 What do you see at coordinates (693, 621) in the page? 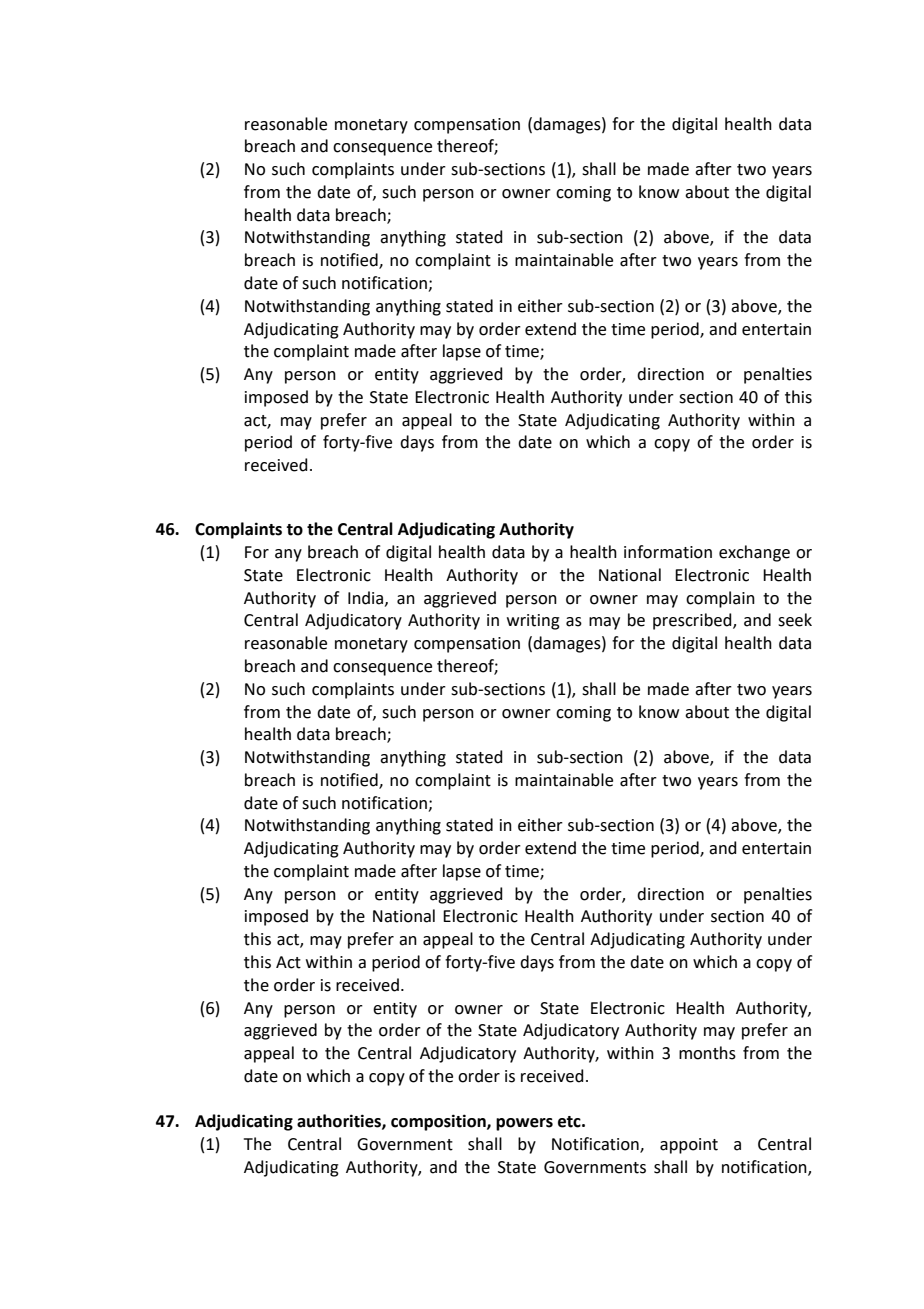
I see `prescribed` at bounding box center [693, 621].
